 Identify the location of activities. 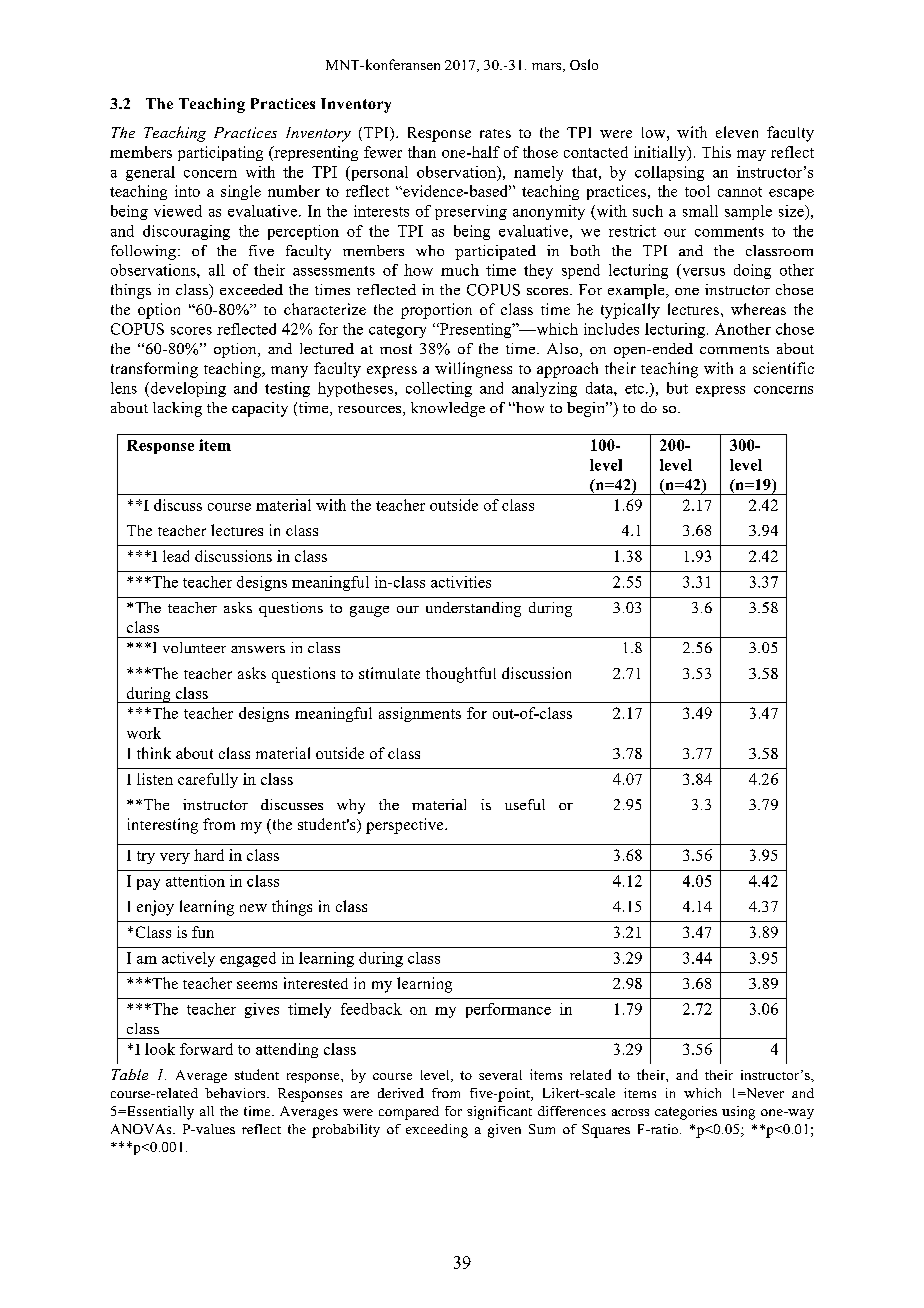
(461, 582).
